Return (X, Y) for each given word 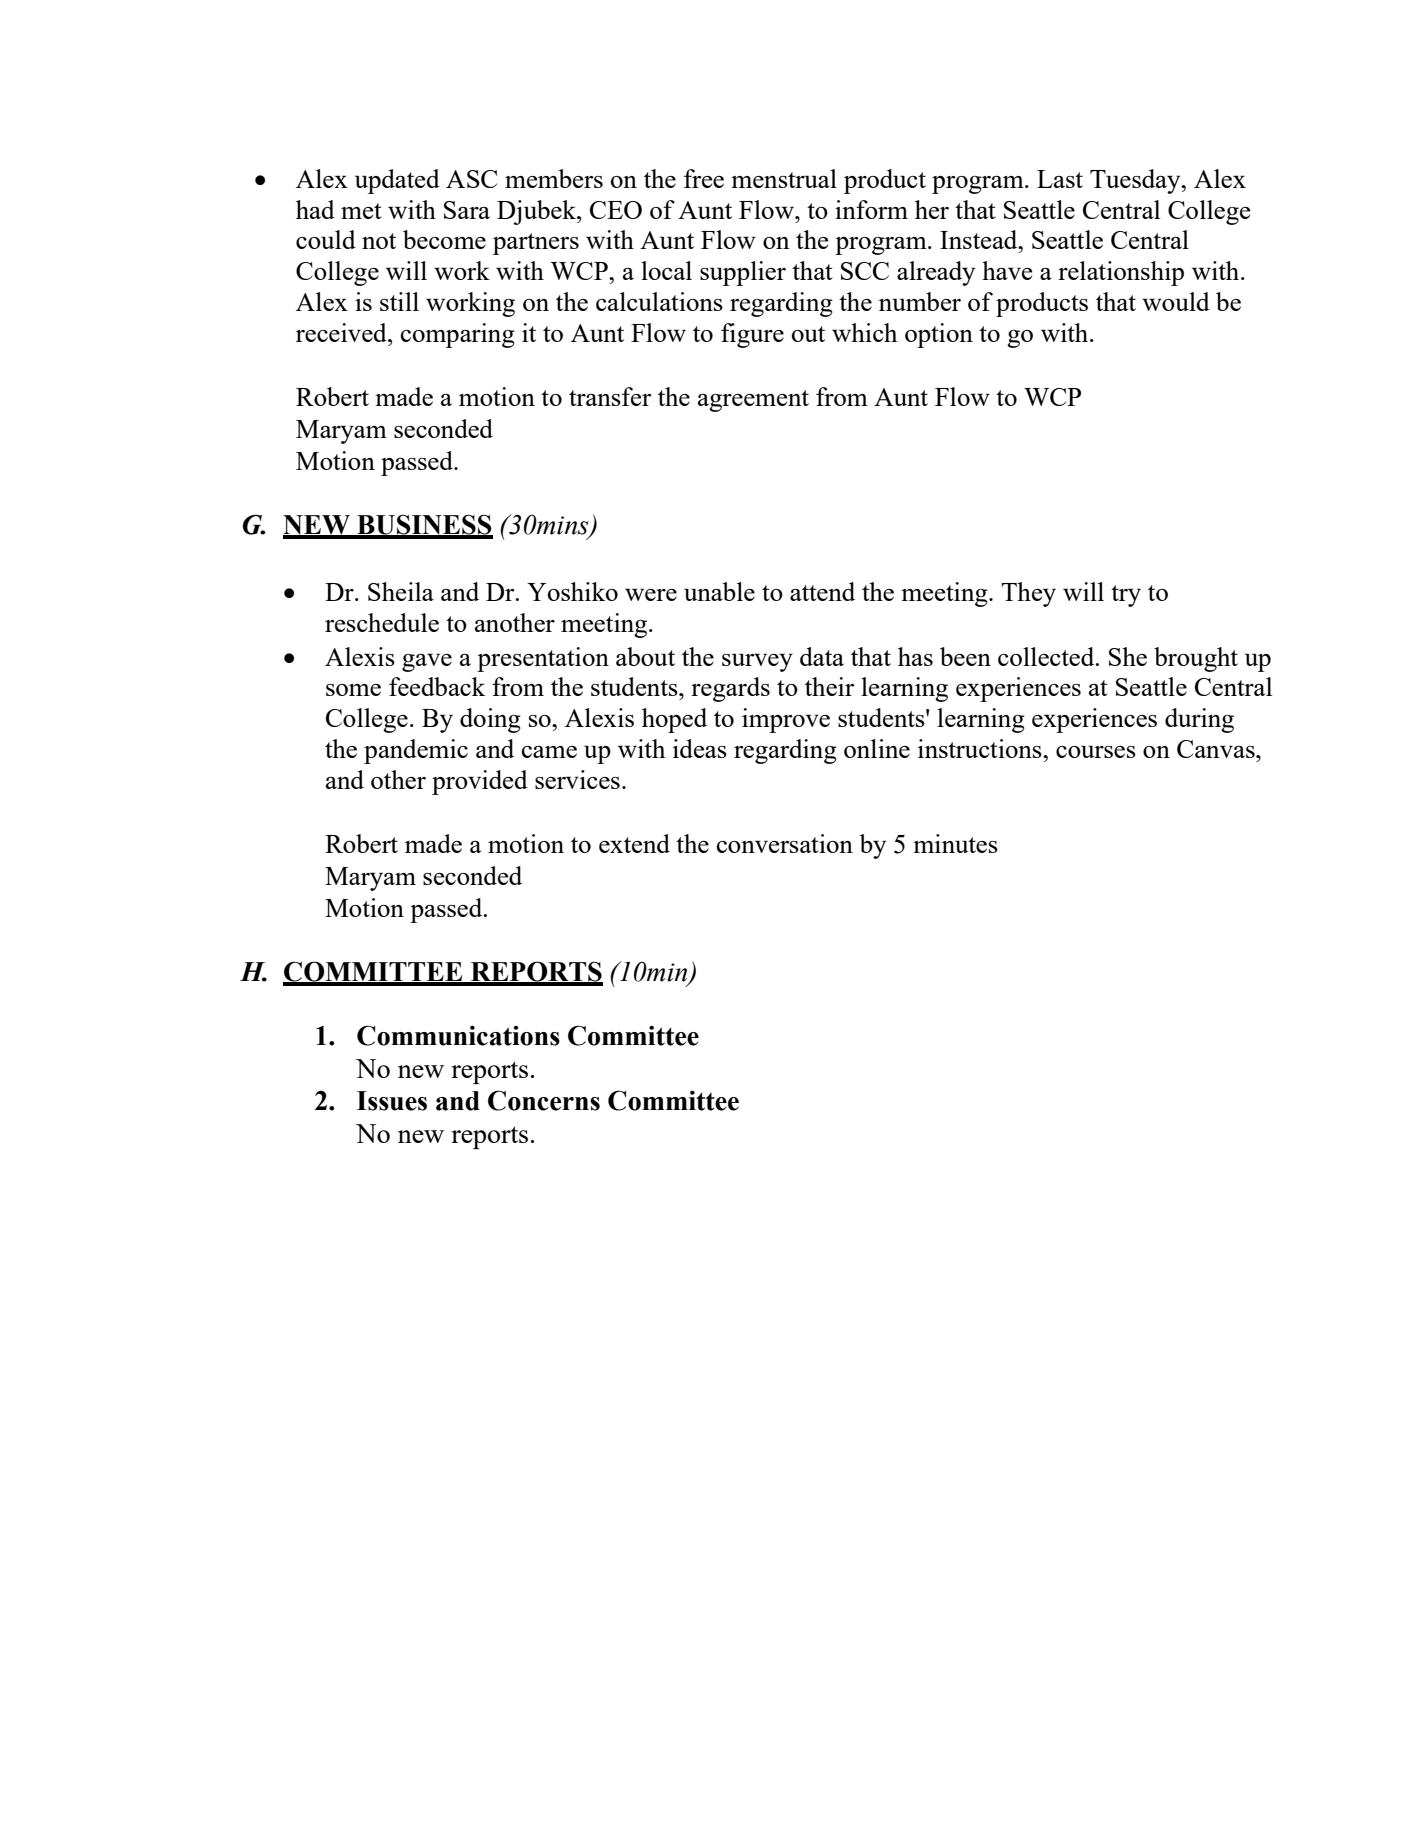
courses (1096, 751)
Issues (392, 1101)
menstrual (784, 178)
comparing (458, 335)
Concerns (544, 1100)
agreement (753, 401)
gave (427, 662)
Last (1060, 179)
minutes (955, 843)
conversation (785, 843)
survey (757, 662)
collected (1047, 656)
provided (480, 782)
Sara (467, 210)
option (939, 335)
